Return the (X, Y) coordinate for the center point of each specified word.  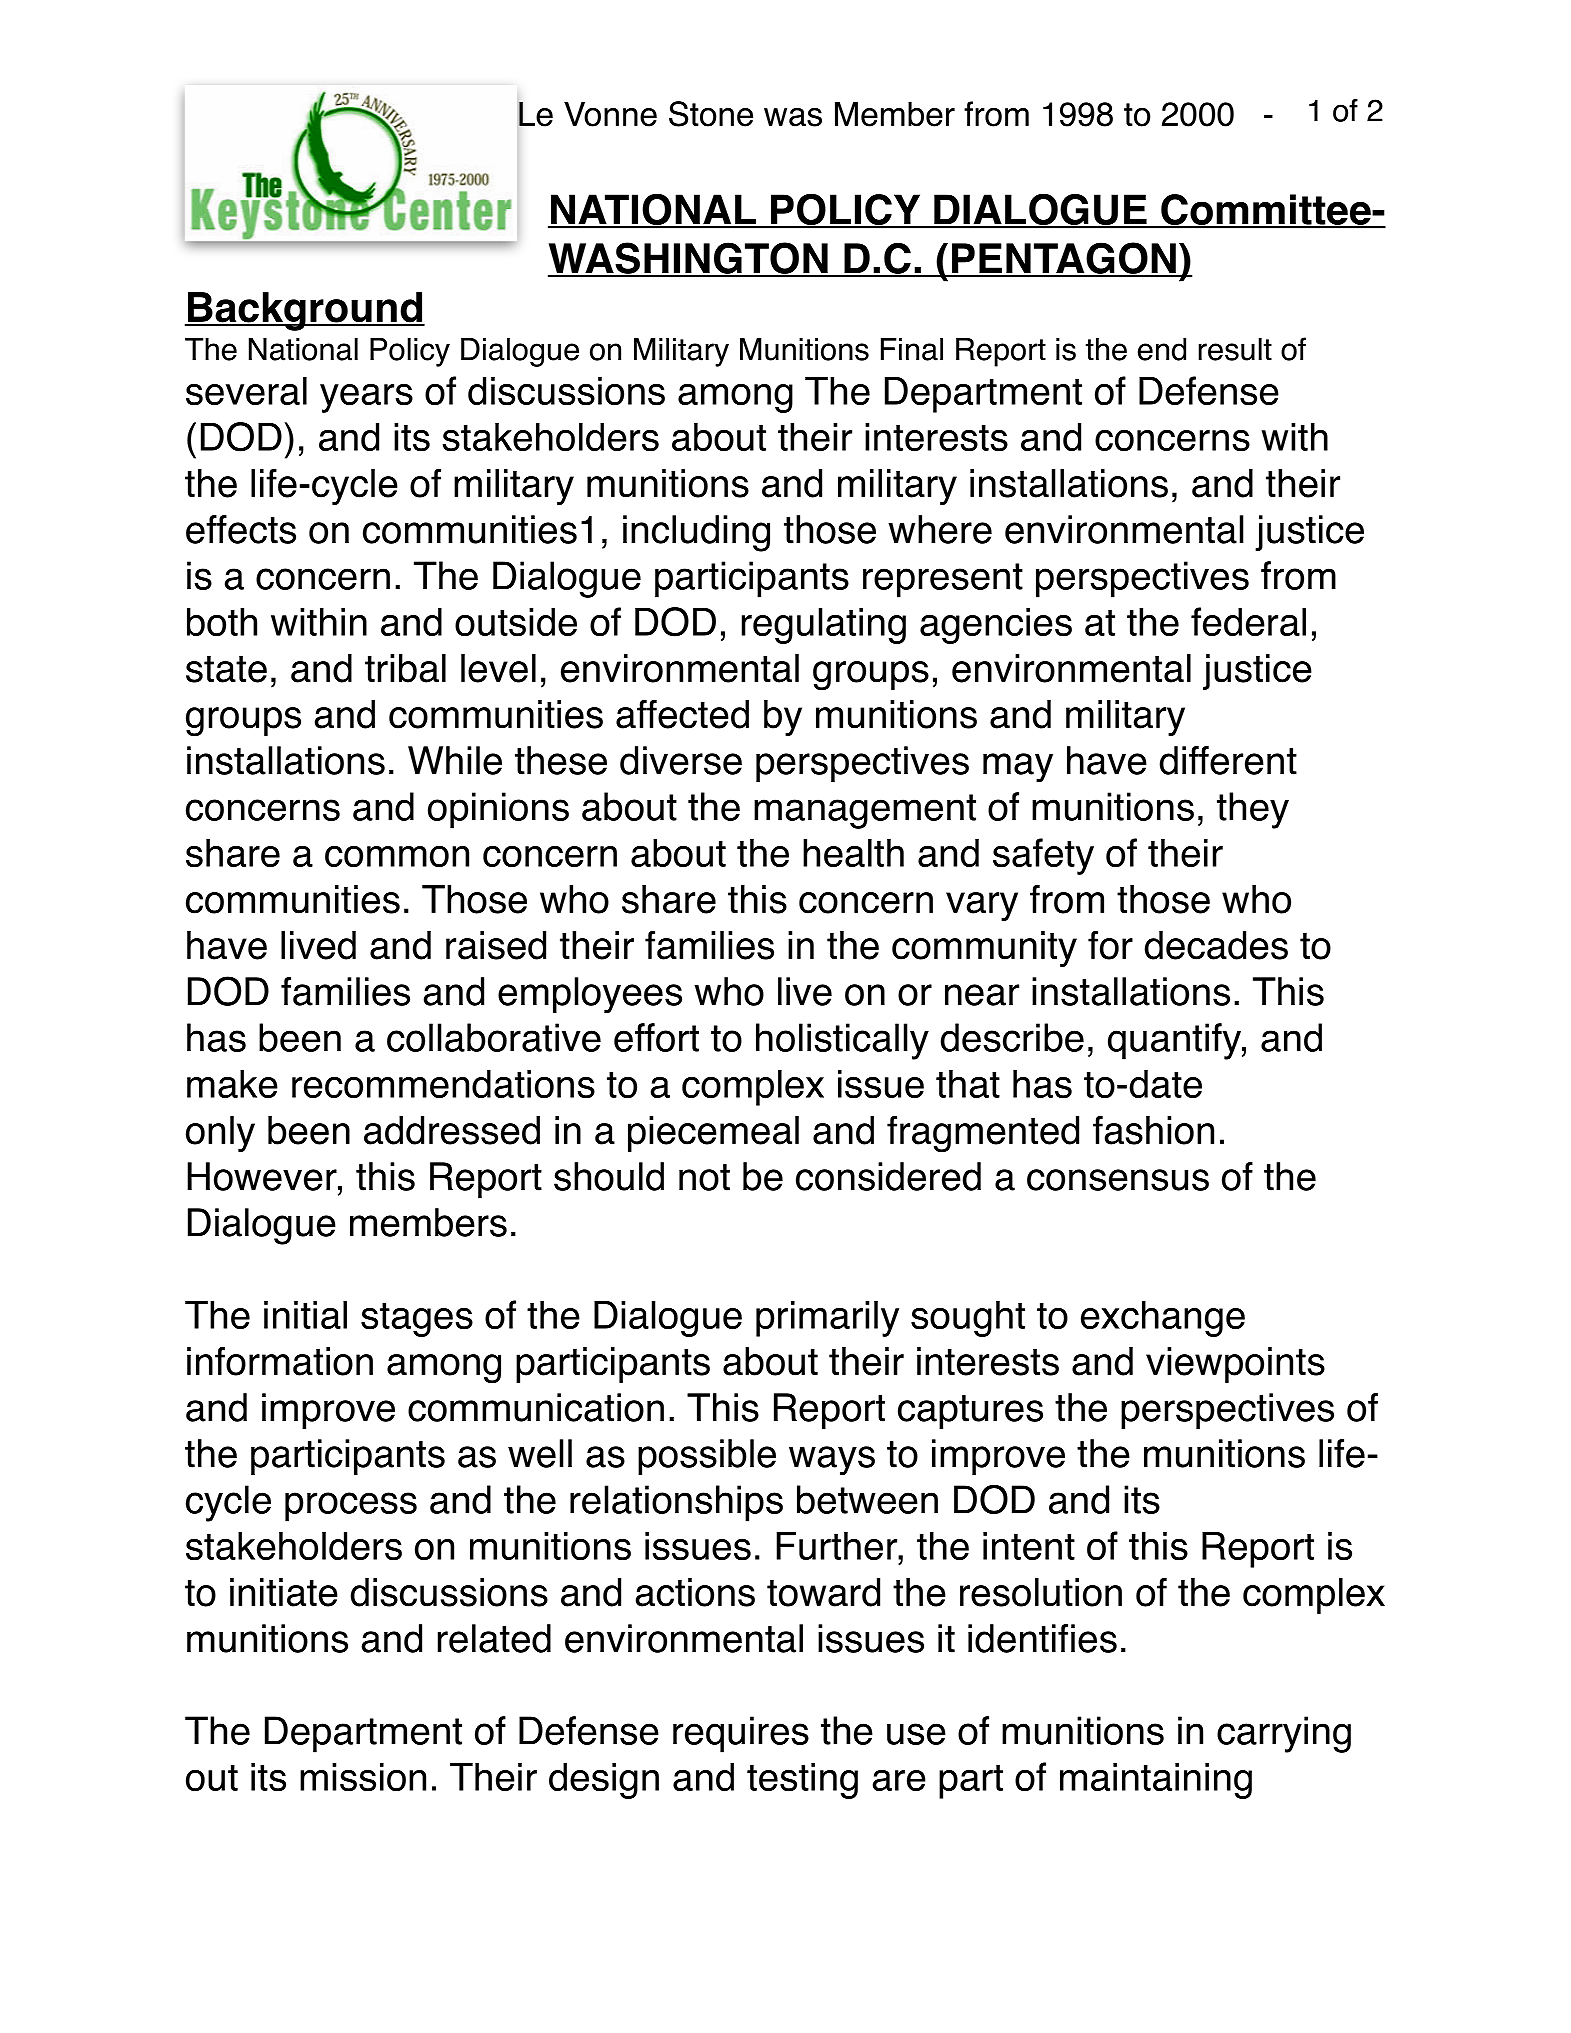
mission (363, 1777)
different (1228, 760)
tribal (405, 668)
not (704, 1177)
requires (741, 1734)
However (263, 1176)
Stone (711, 114)
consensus (1118, 1180)
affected (682, 714)
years (366, 398)
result (1235, 349)
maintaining (1156, 1781)
